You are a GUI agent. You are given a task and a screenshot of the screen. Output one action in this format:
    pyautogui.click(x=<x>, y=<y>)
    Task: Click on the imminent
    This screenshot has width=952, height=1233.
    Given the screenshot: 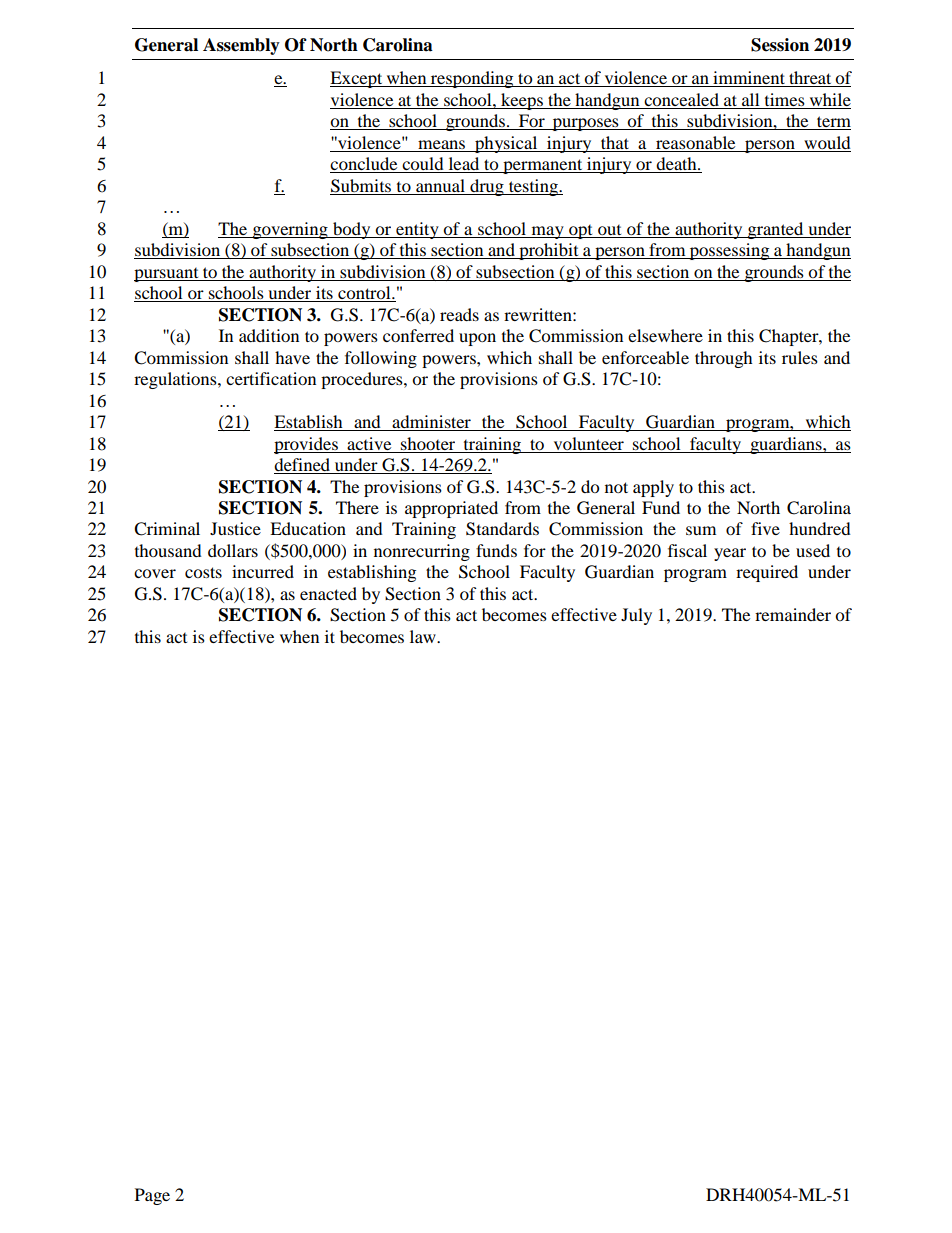 What is the action you would take?
    pyautogui.click(x=749, y=79)
